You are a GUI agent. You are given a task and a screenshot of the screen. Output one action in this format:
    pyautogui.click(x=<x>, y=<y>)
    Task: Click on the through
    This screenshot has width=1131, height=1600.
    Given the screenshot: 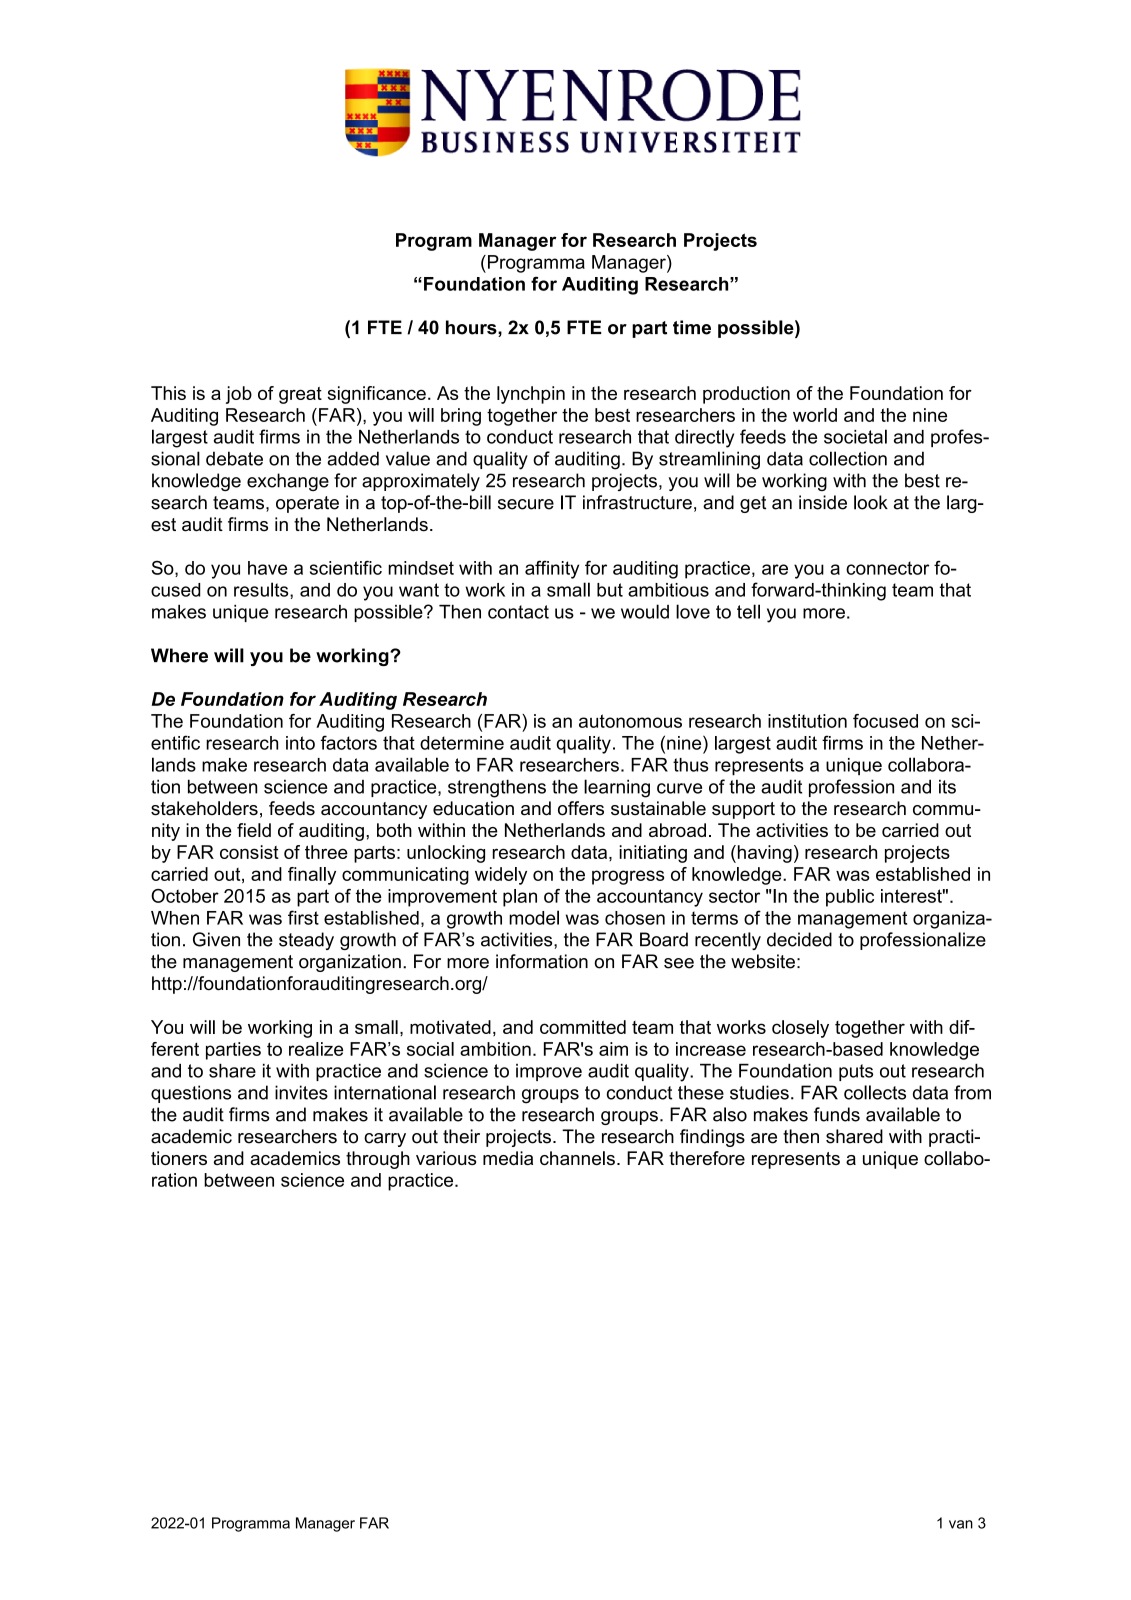 What is the action you would take?
    pyautogui.click(x=378, y=1160)
